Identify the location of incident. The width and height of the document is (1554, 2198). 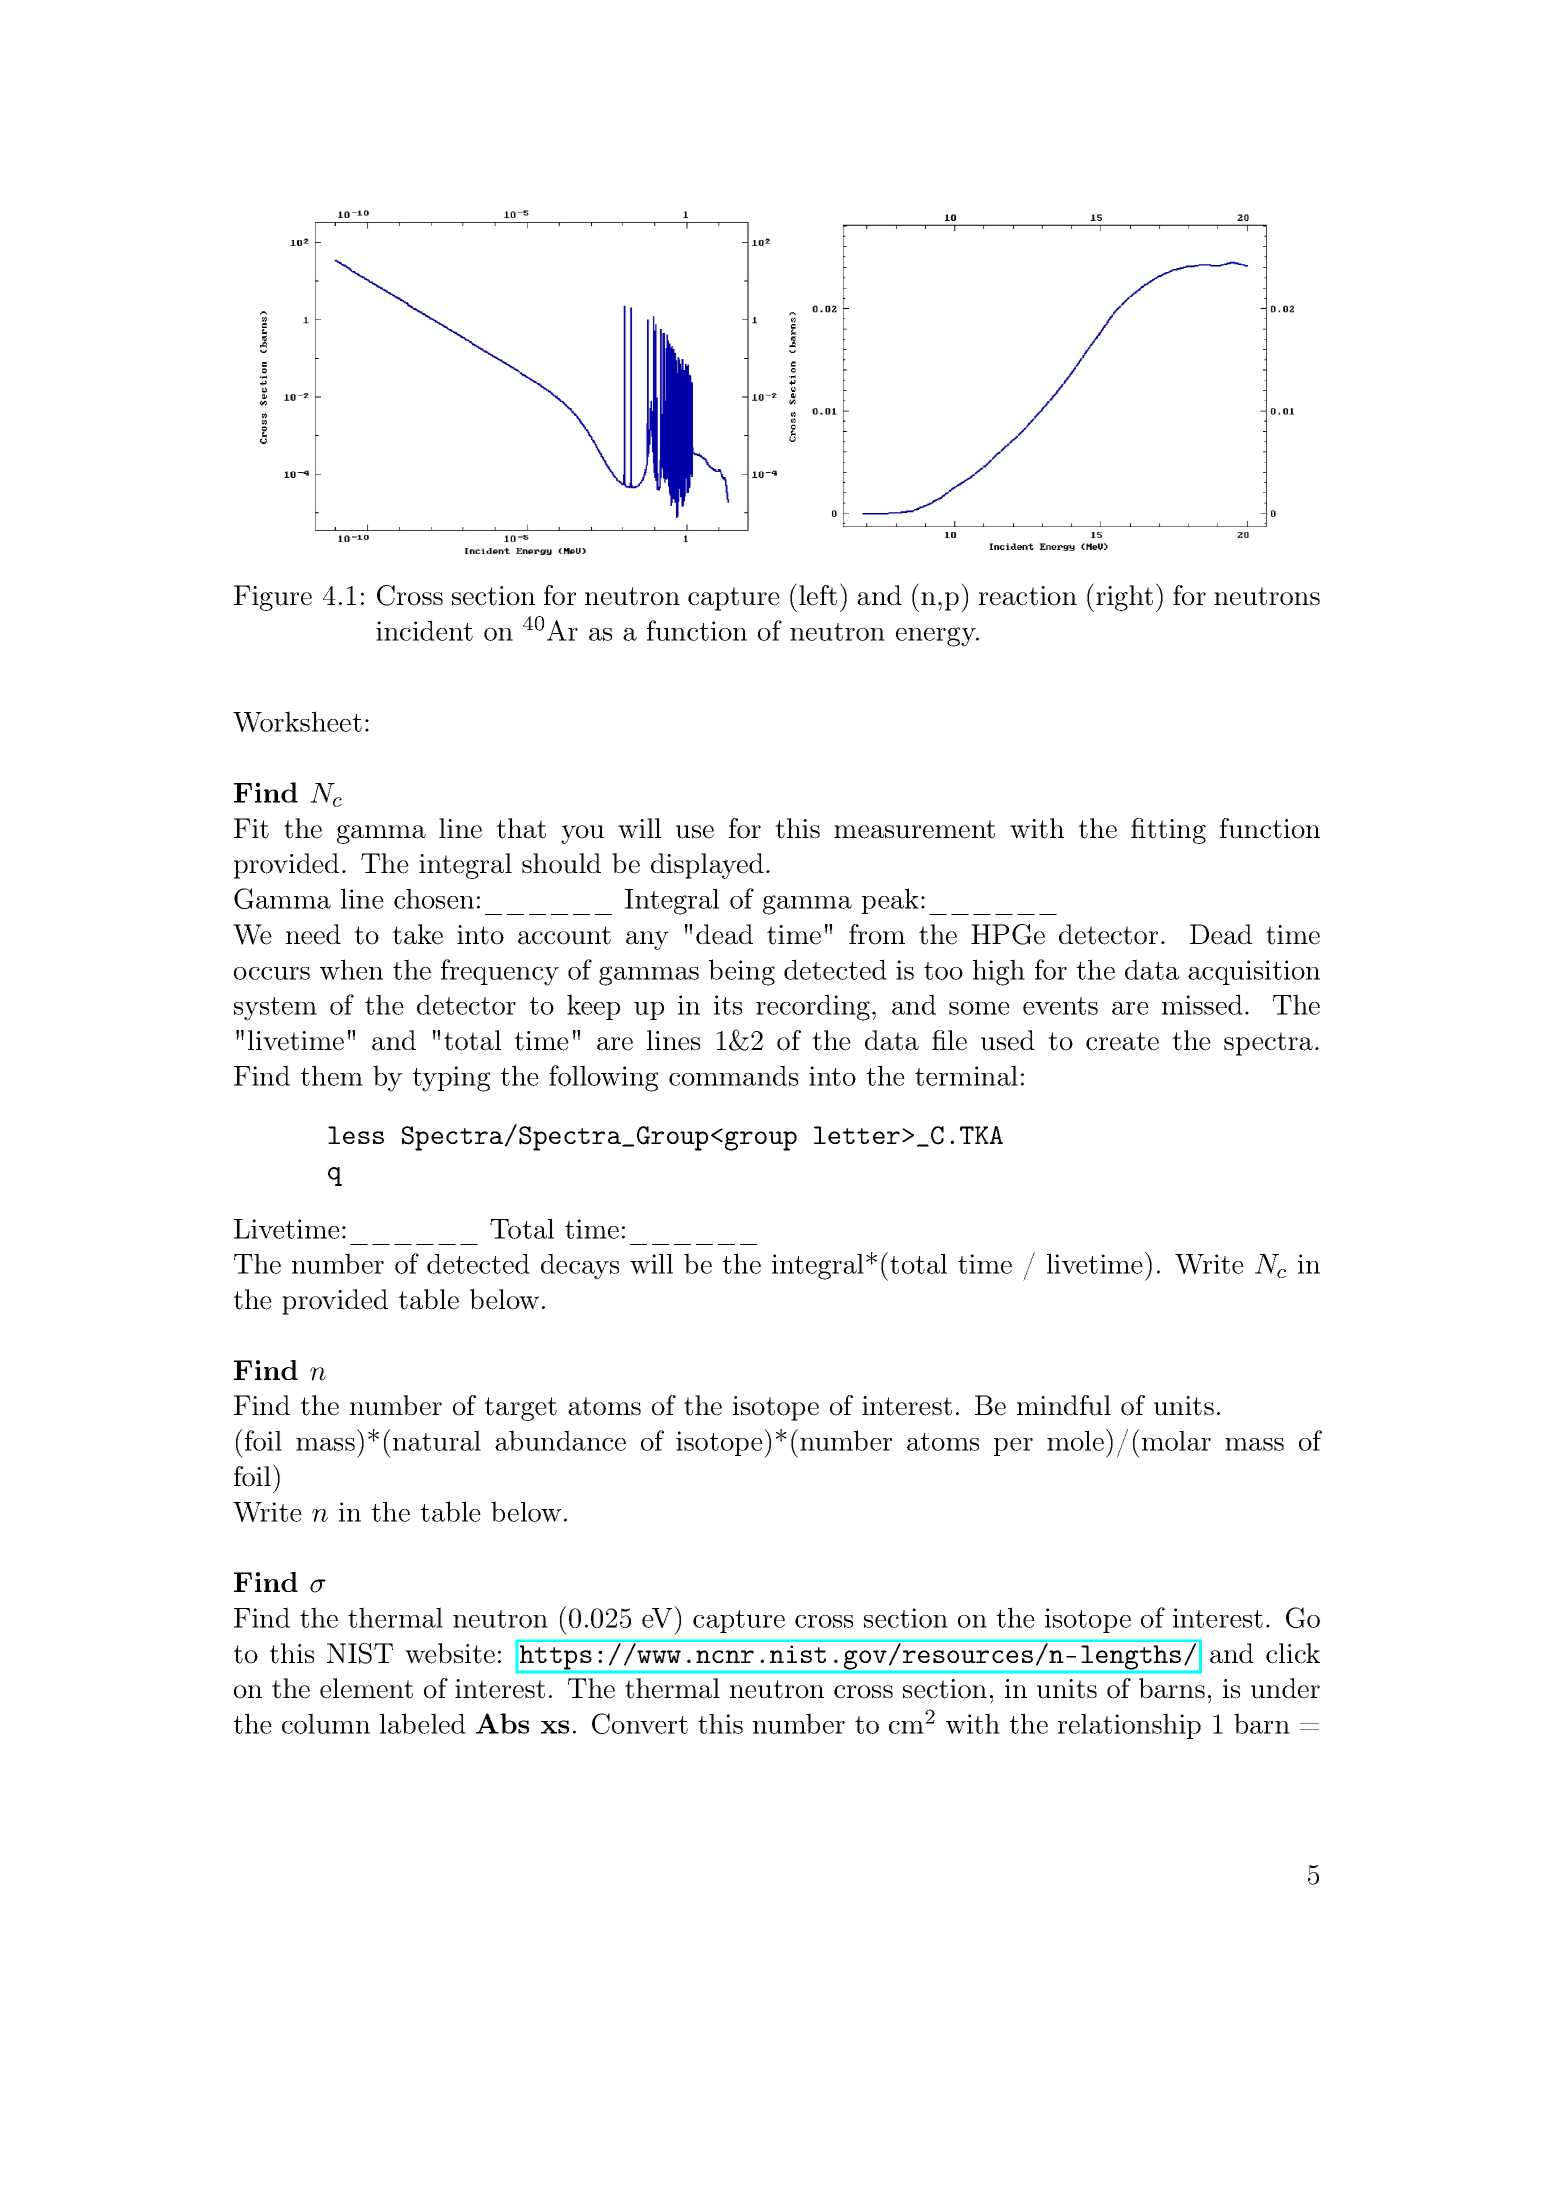
(424, 630).
